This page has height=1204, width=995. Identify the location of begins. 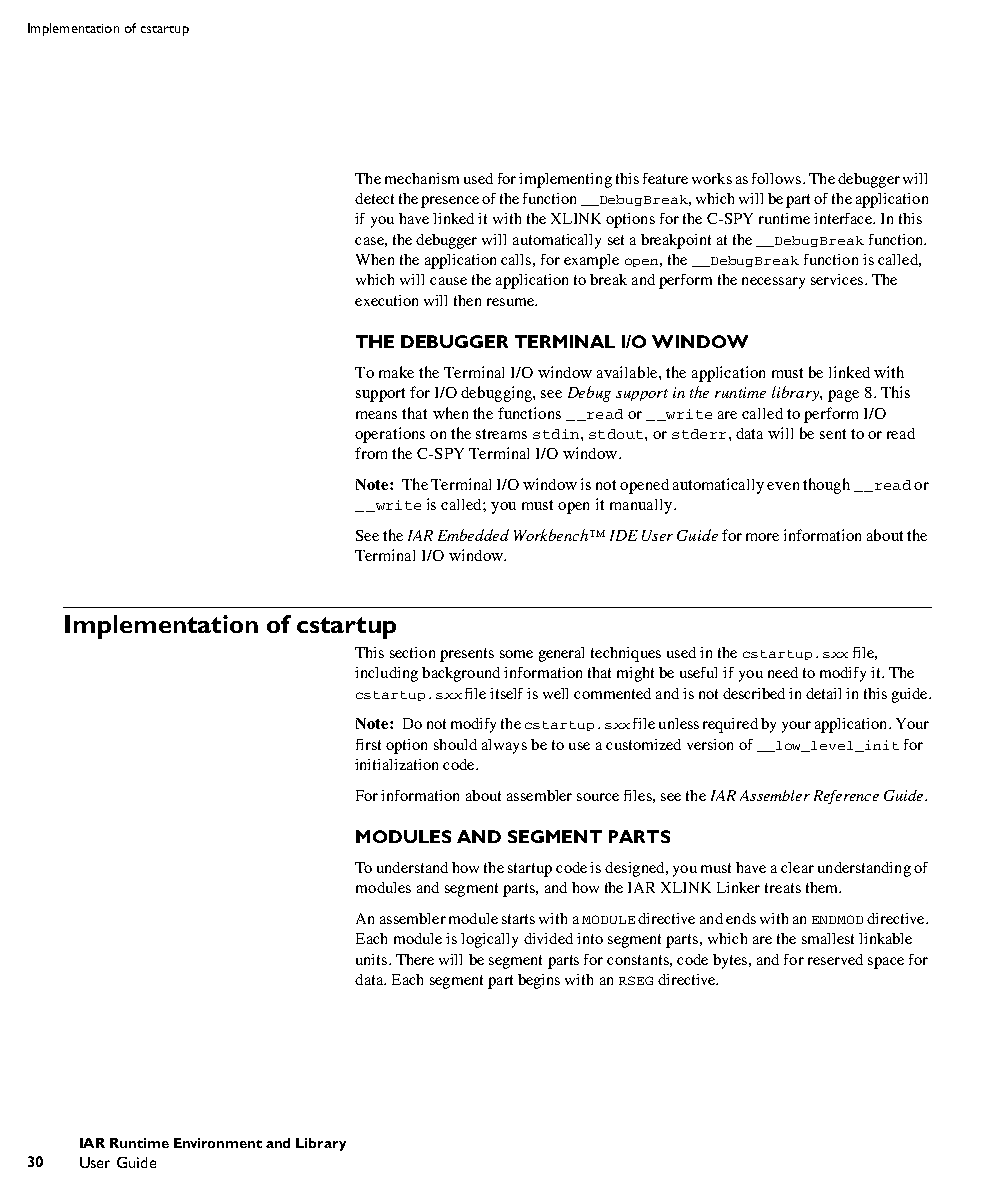
(539, 981).
